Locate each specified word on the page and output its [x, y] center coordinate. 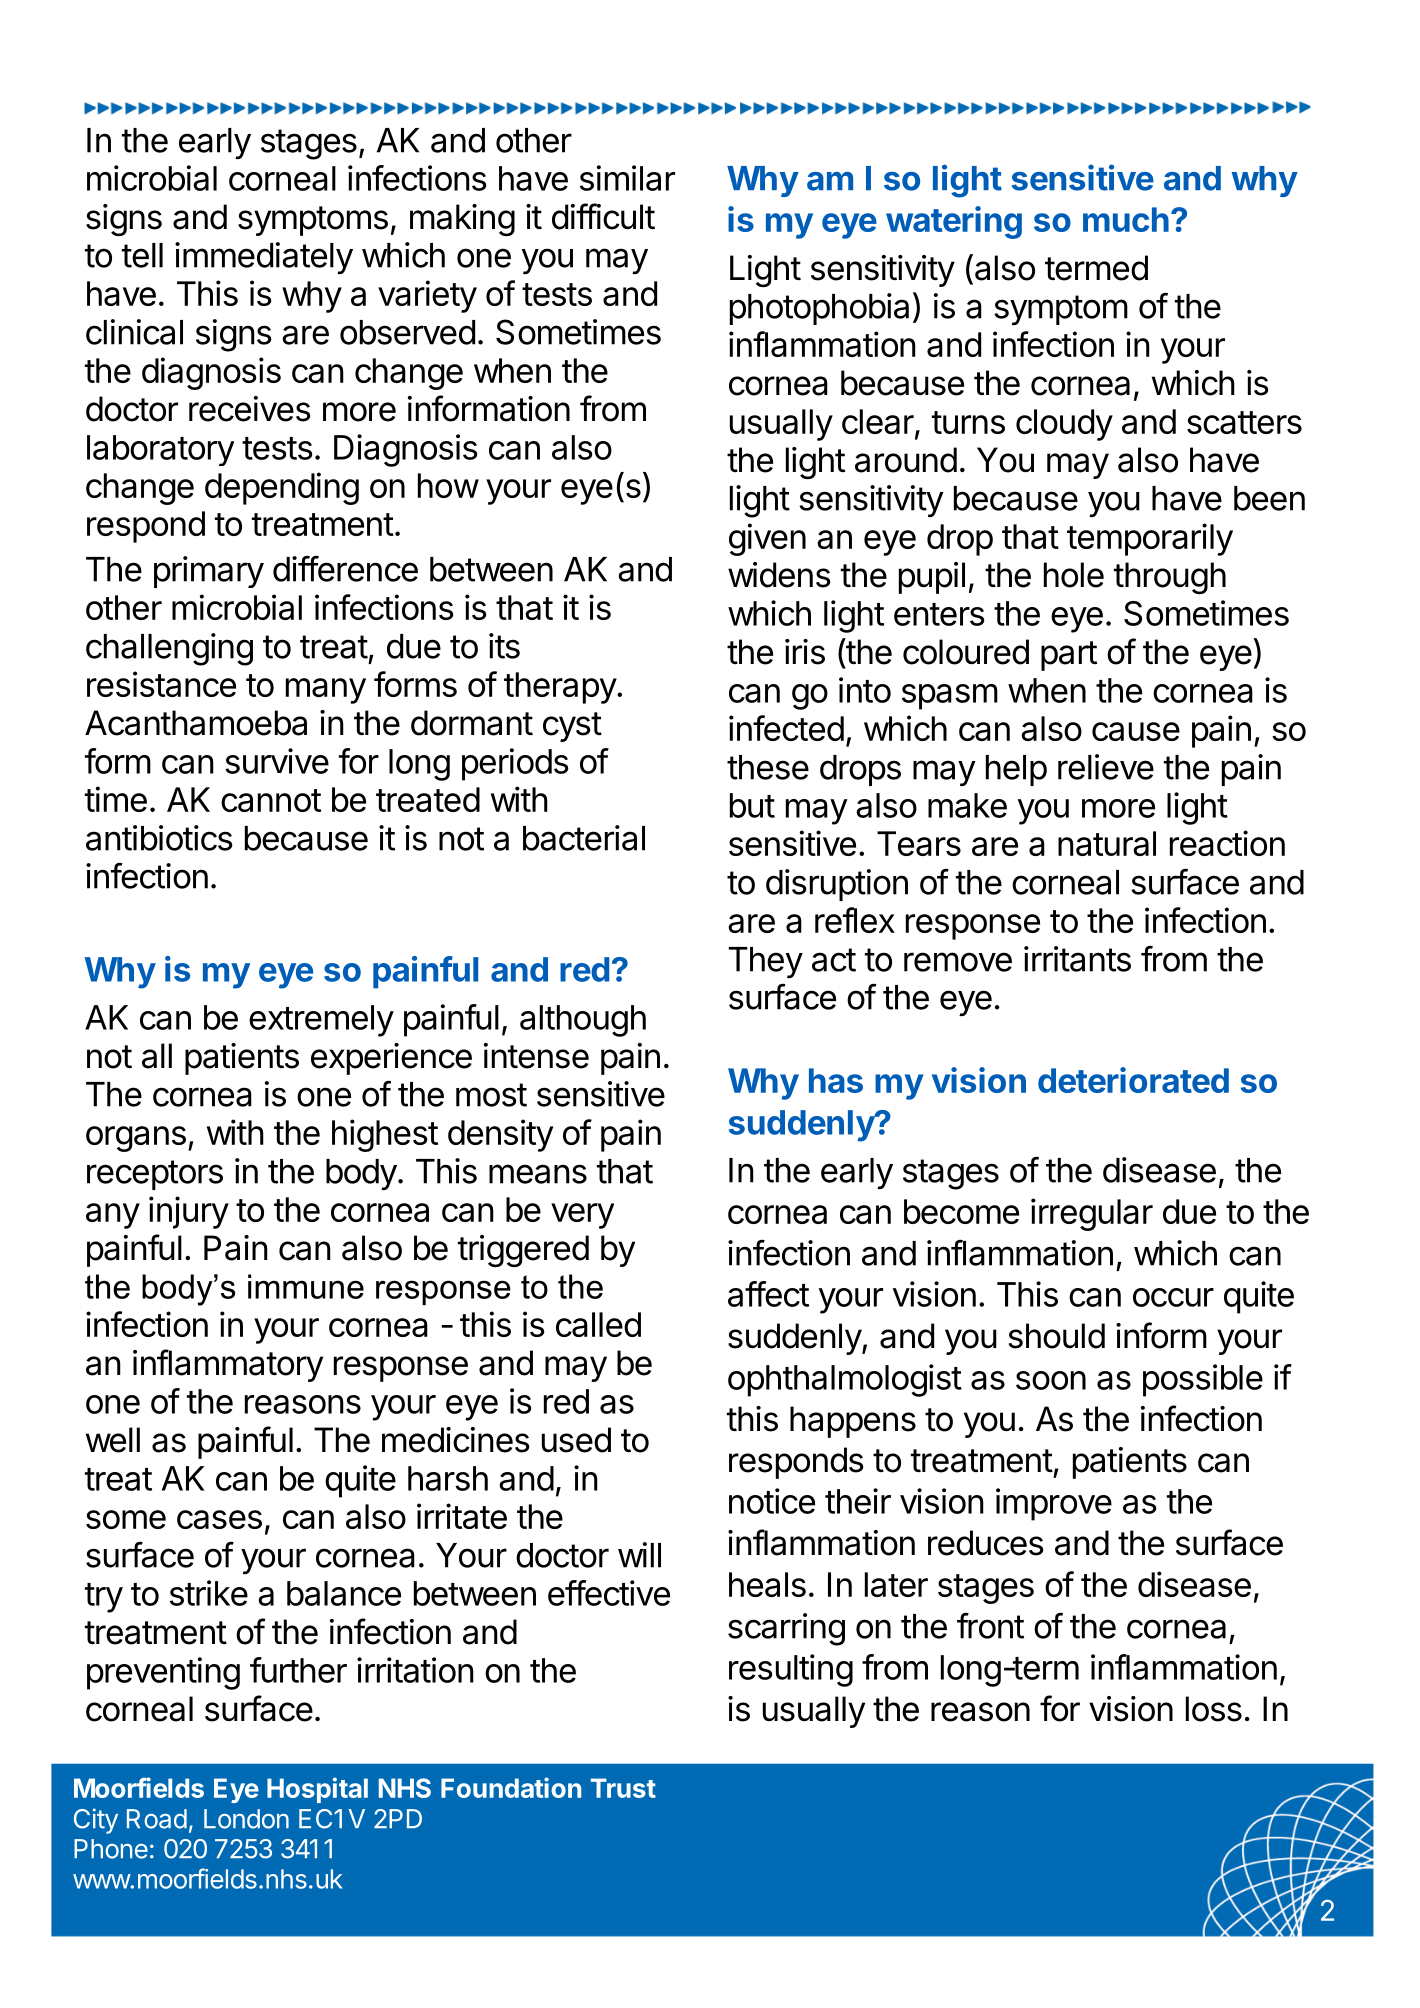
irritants [1077, 959]
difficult [603, 216]
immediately [264, 258]
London [246, 1819]
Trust [623, 1788]
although [583, 1021]
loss [1214, 1709]
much [1126, 219]
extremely [321, 1021]
